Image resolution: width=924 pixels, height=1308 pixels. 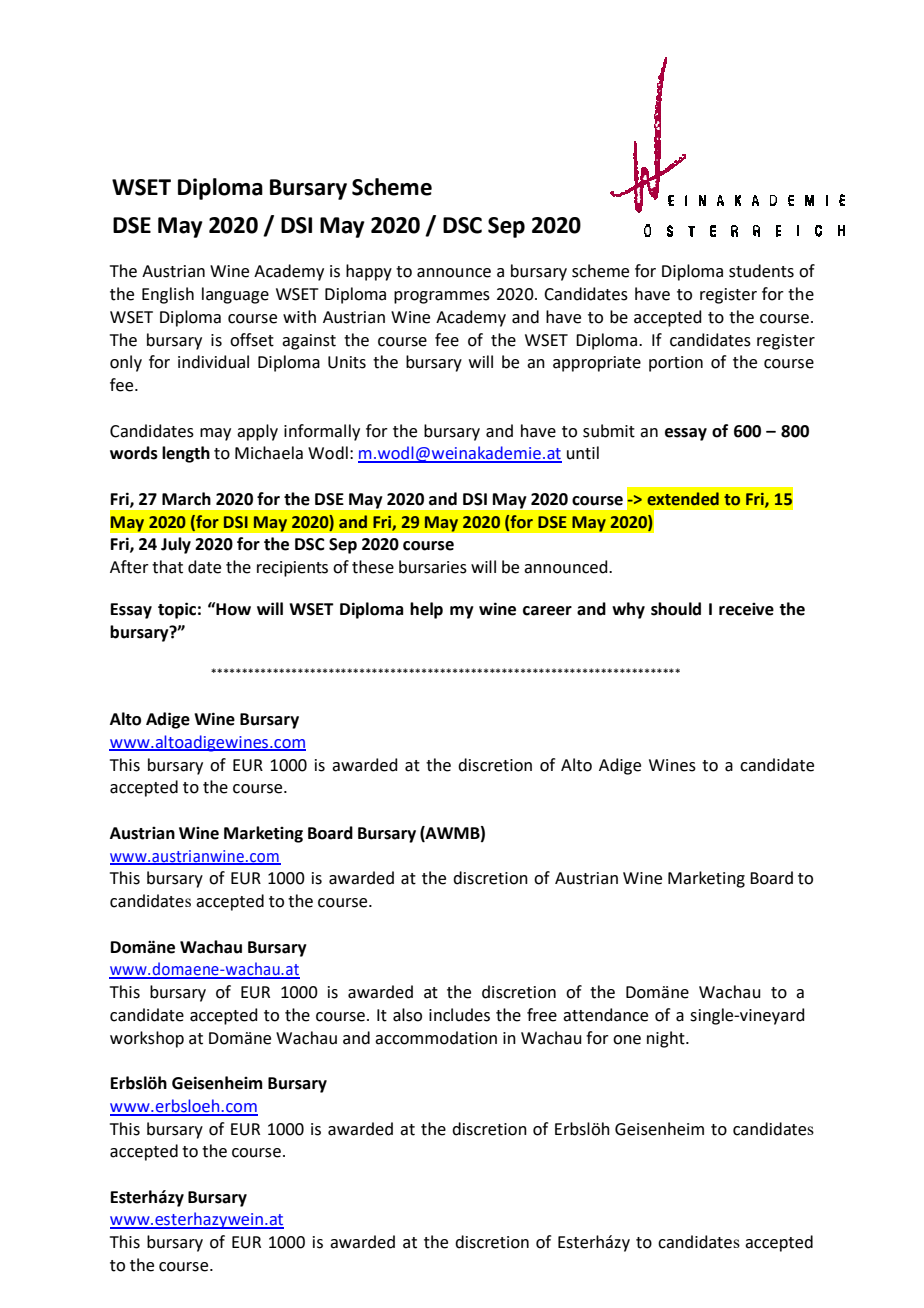 I want to click on students, so click(x=761, y=271).
